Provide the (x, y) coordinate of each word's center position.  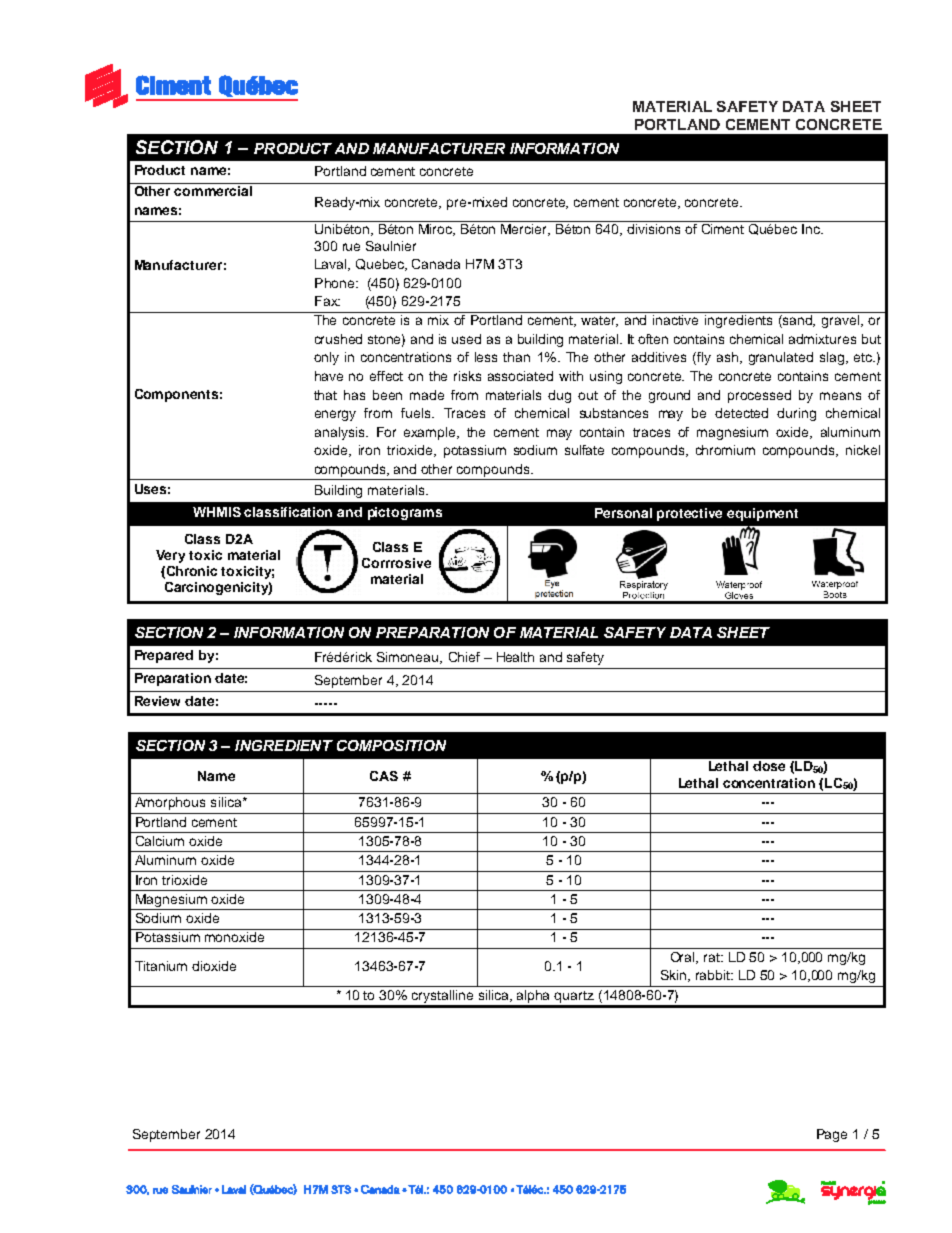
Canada (436, 264)
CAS (384, 776)
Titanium (161, 966)
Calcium (160, 841)
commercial (213, 191)
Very (170, 556)
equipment (762, 514)
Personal (623, 513)
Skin (675, 976)
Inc (812, 229)
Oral (684, 958)
